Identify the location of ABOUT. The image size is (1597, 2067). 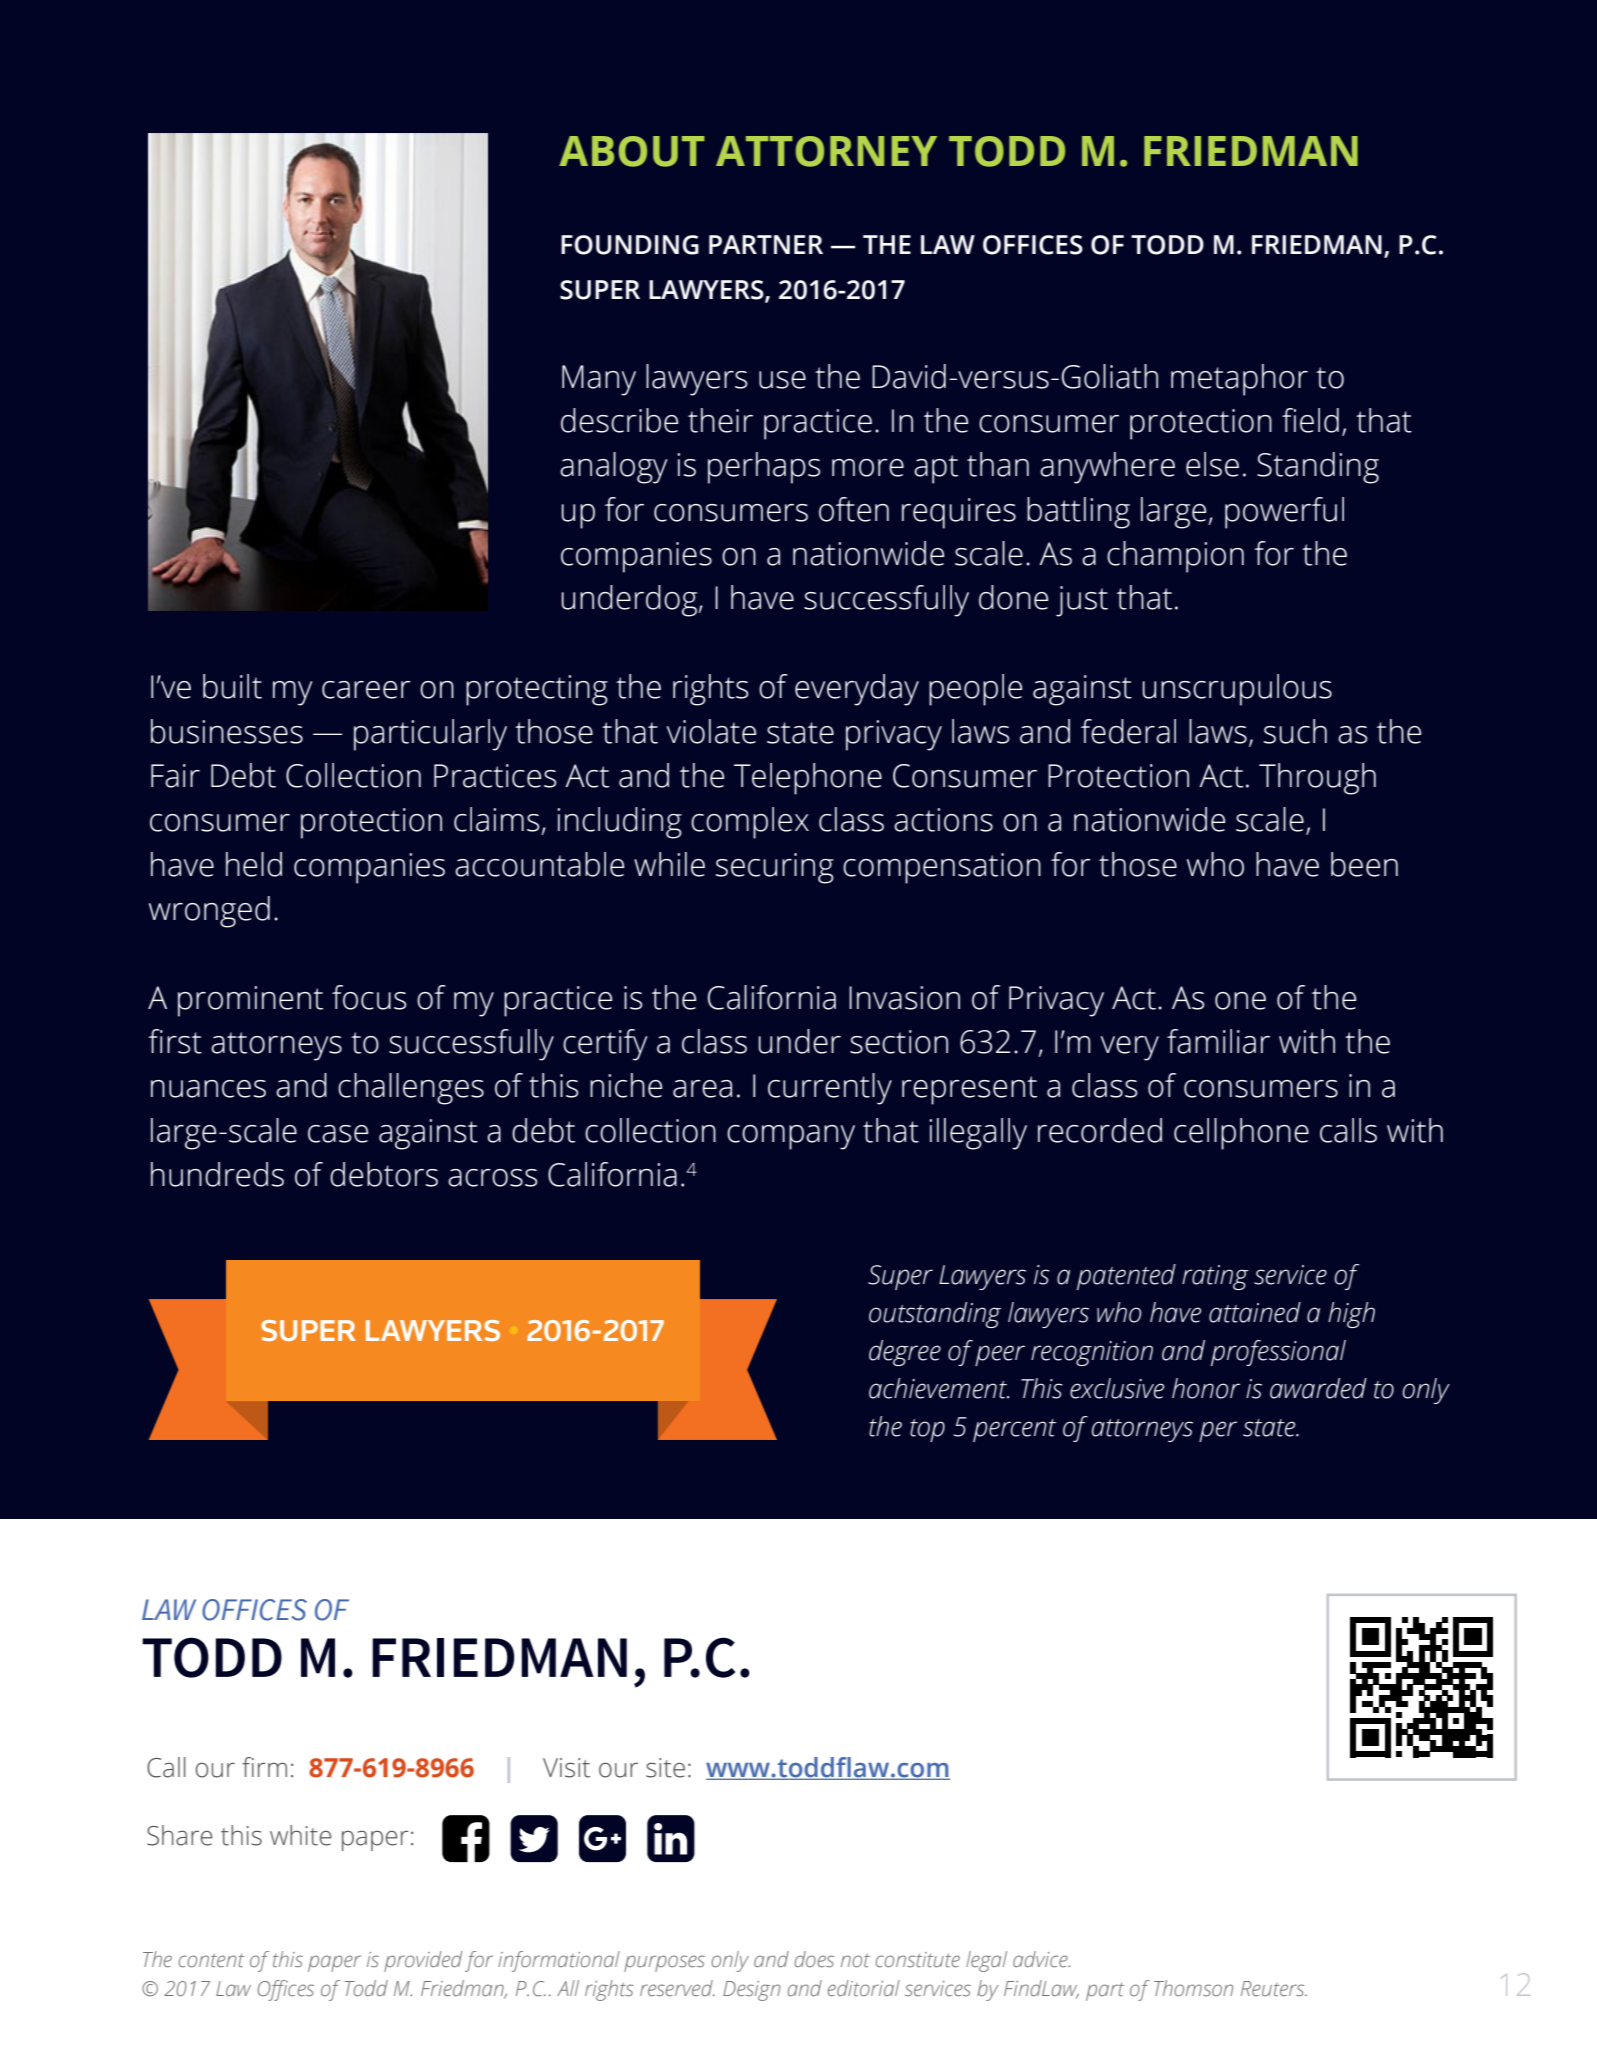
(632, 151).
